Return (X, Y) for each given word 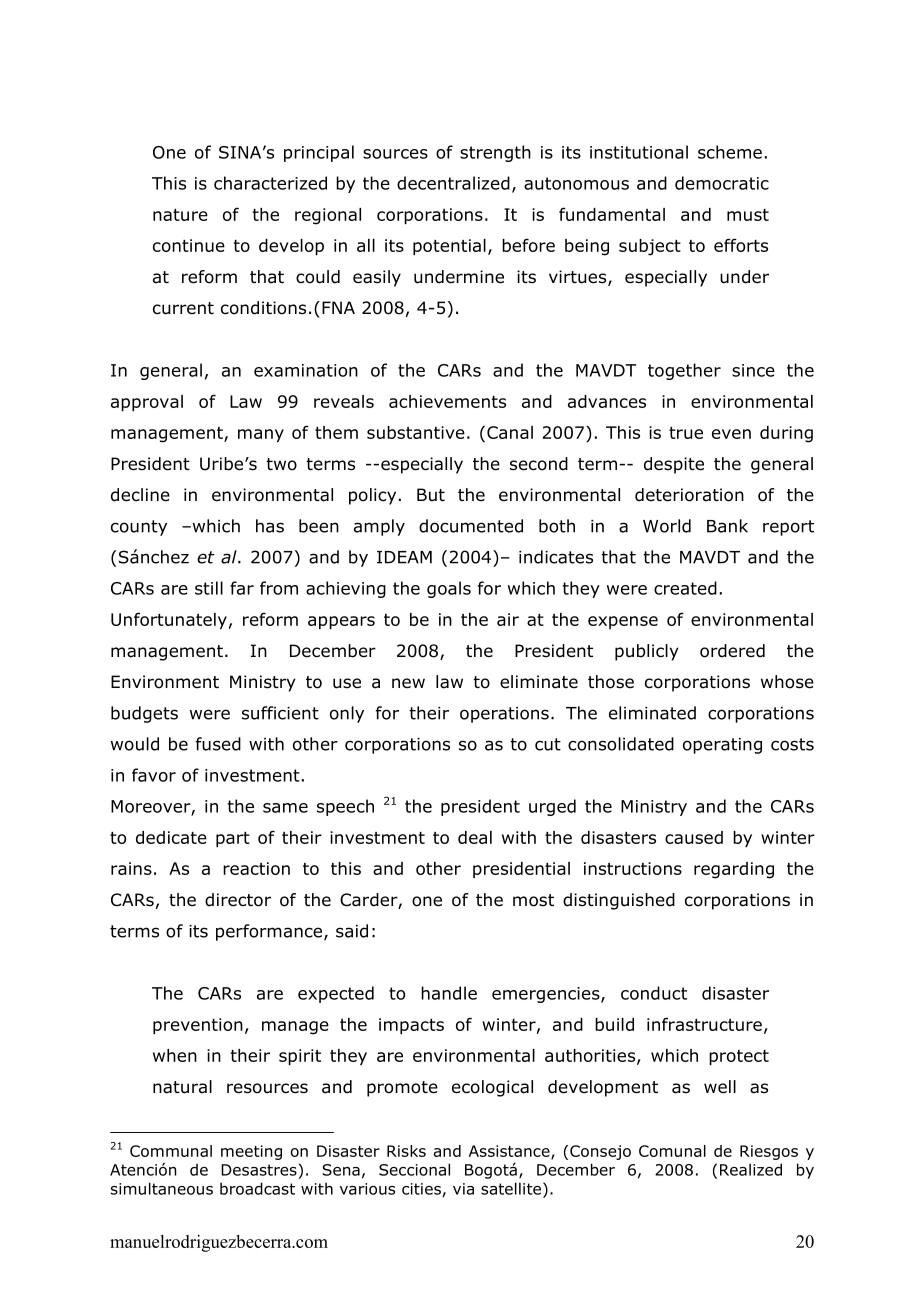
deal (475, 837)
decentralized (453, 183)
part (233, 839)
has (270, 526)
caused (694, 837)
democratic (722, 183)
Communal (171, 1151)
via (463, 1189)
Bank (727, 526)
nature (180, 215)
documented (471, 526)
